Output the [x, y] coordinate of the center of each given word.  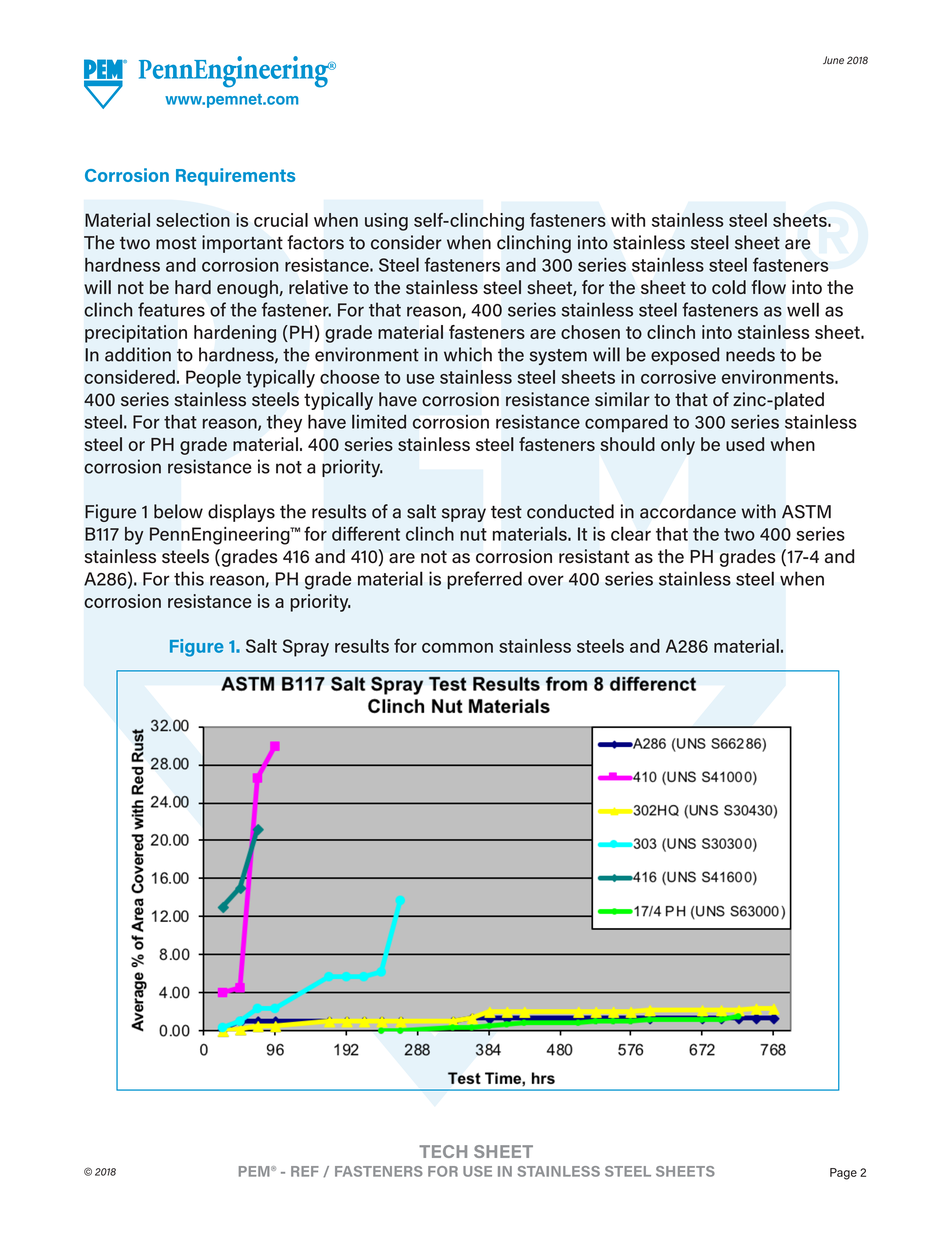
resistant [594, 556]
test [506, 512]
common [457, 648]
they [284, 423]
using [386, 222]
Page [843, 1174]
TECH [443, 1151]
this [189, 578]
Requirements [235, 177]
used [745, 444]
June [833, 60]
